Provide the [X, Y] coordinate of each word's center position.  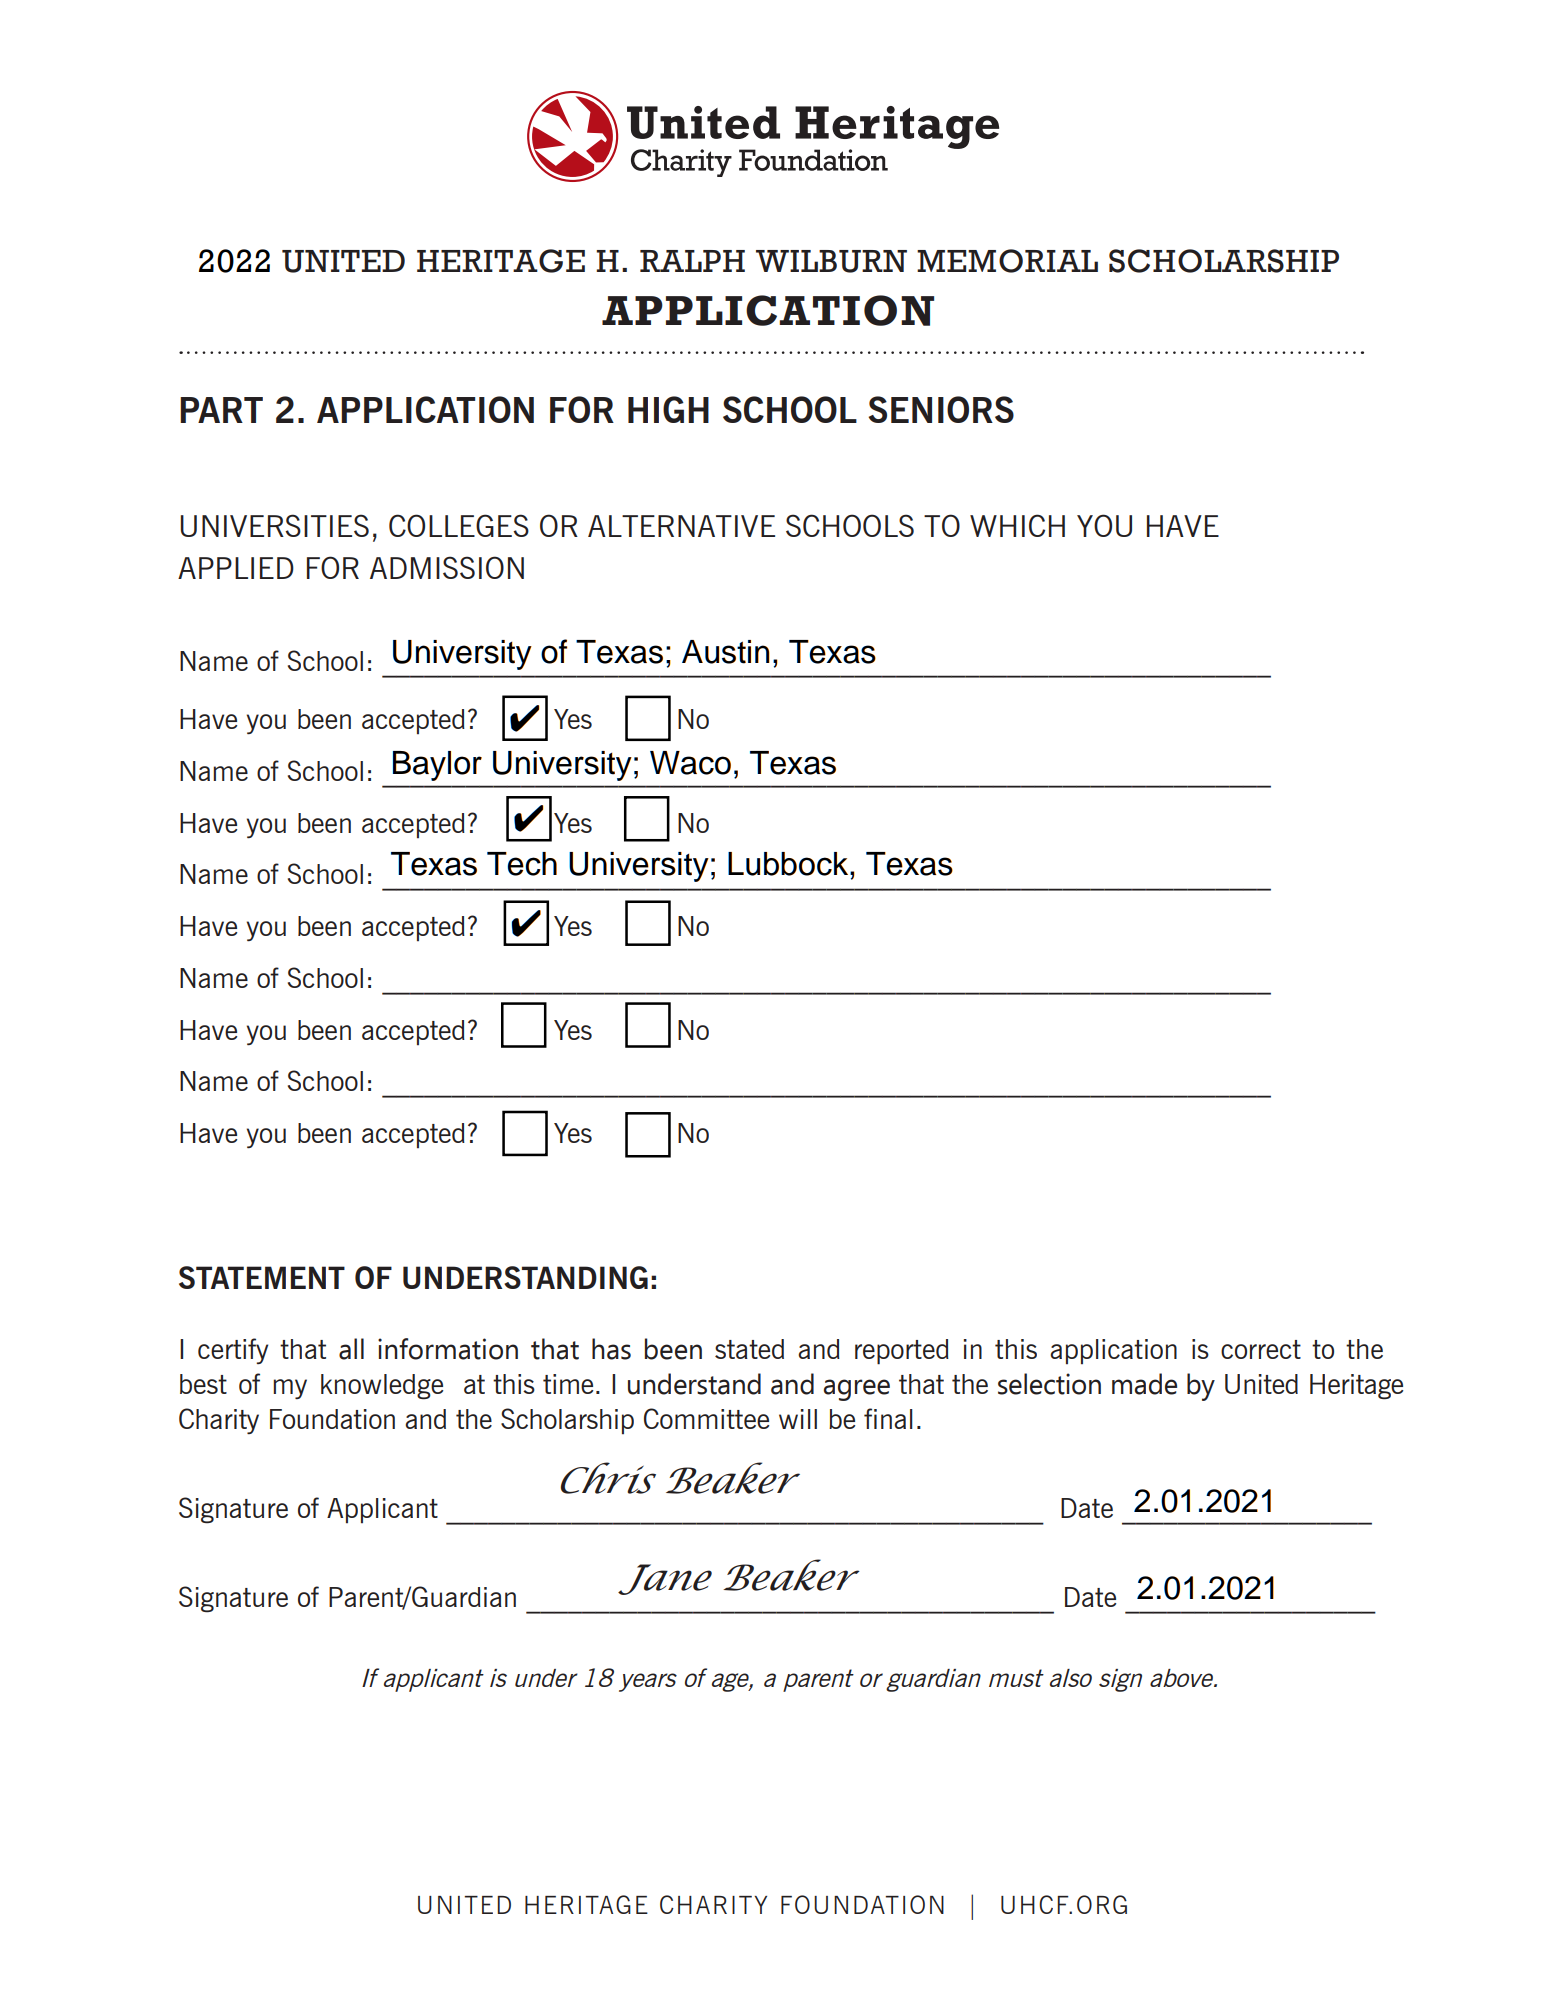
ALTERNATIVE [681, 526]
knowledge [382, 1387]
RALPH [692, 261]
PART [221, 410]
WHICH [1017, 525]
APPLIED [236, 568]
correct [1261, 1349]
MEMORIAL [1007, 261]
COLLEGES [459, 525]
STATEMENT [262, 1277]
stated [749, 1349]
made [1144, 1384]
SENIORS [941, 409]
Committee [706, 1418]
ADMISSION [447, 567]
